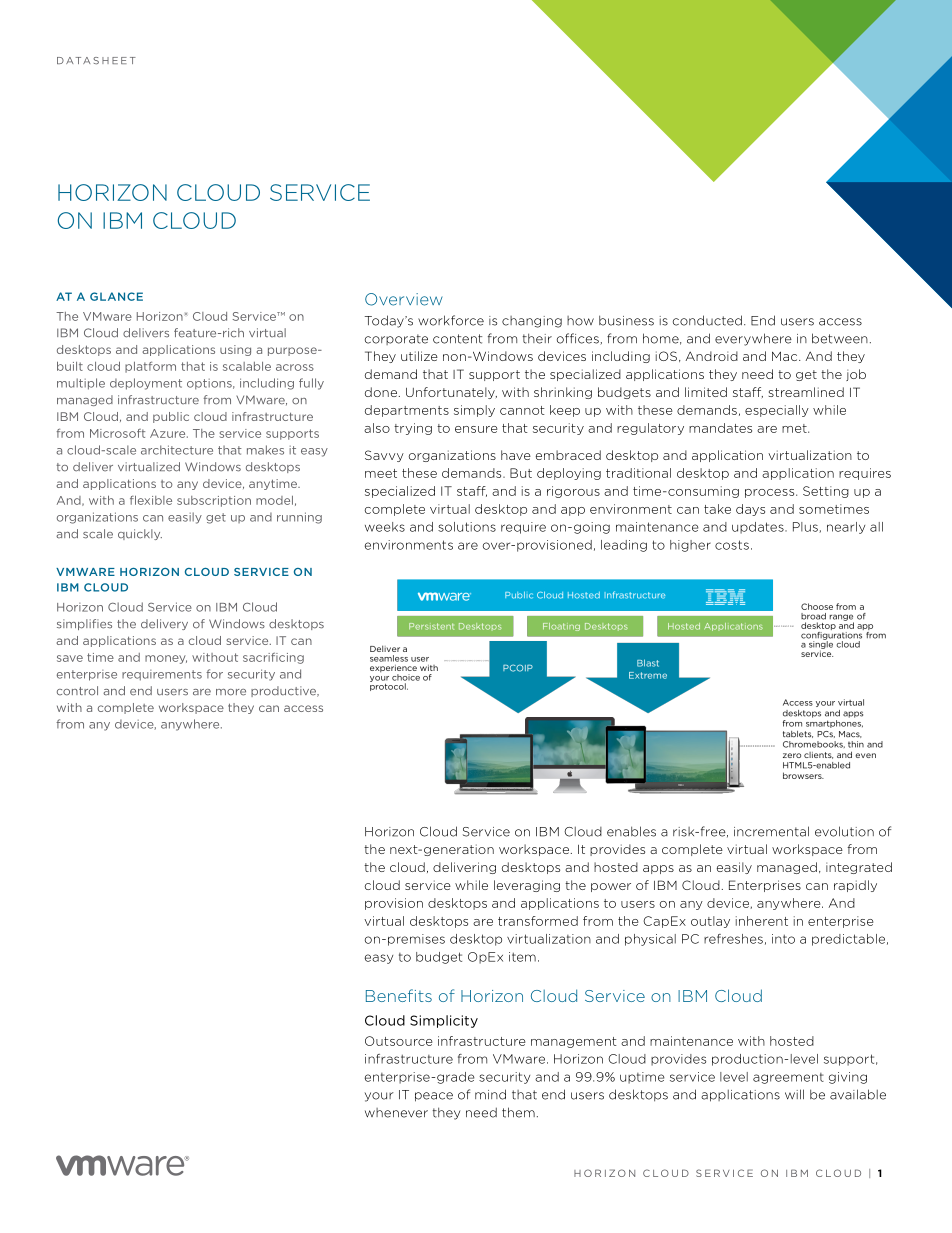 The image size is (952, 1233). Describe the element at coordinates (379, 1097) in the page. I see `your` at that location.
